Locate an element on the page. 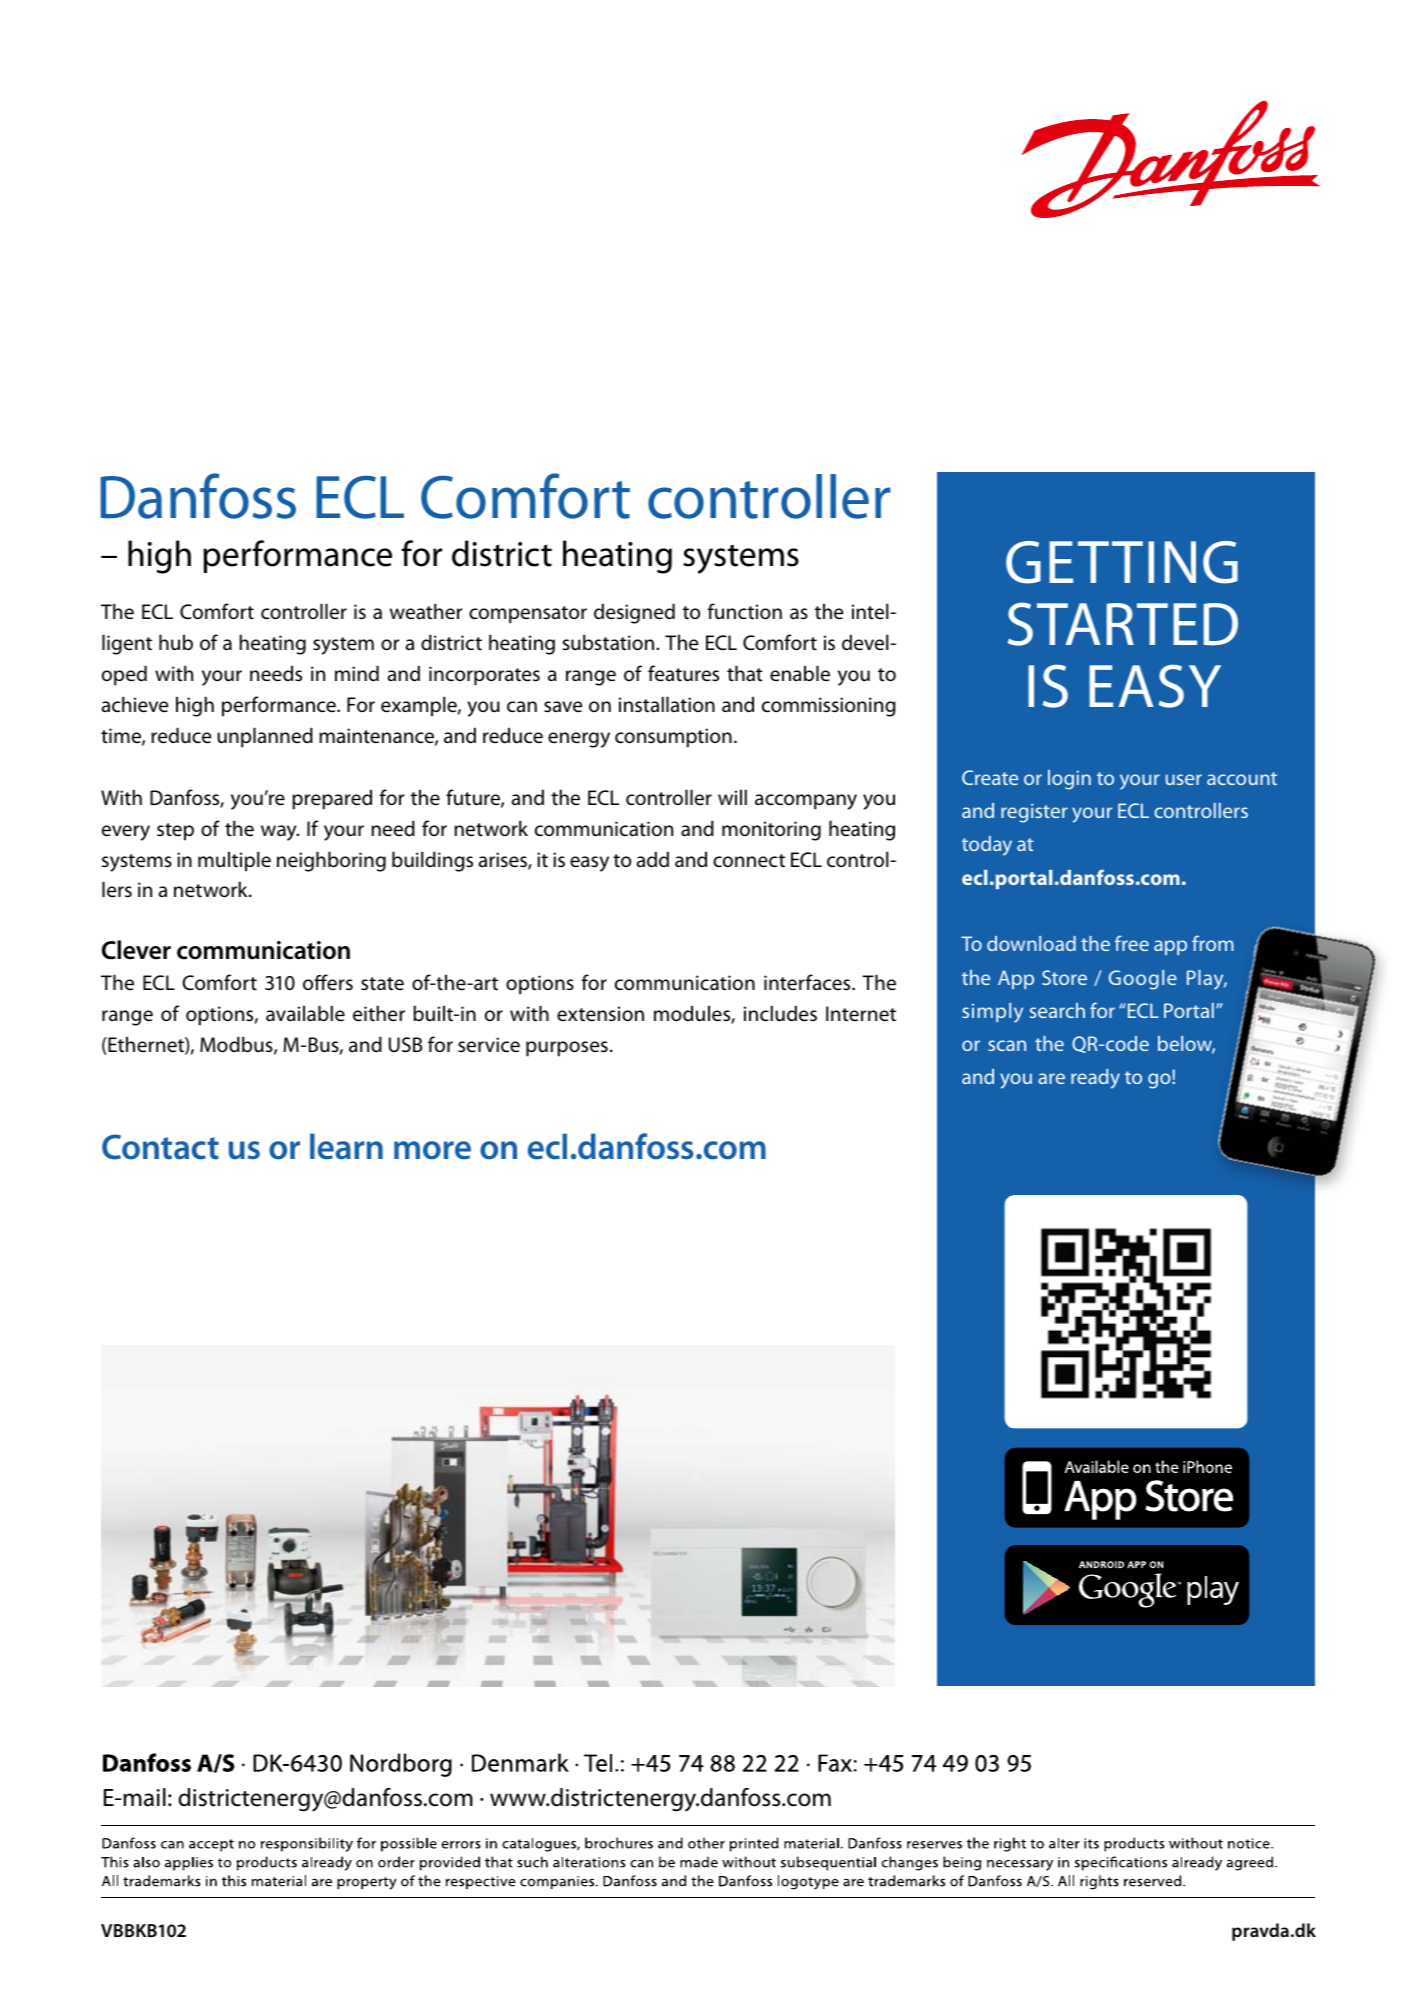 The width and height of the document is (1416, 2003). unplanned is located at coordinates (265, 737).
